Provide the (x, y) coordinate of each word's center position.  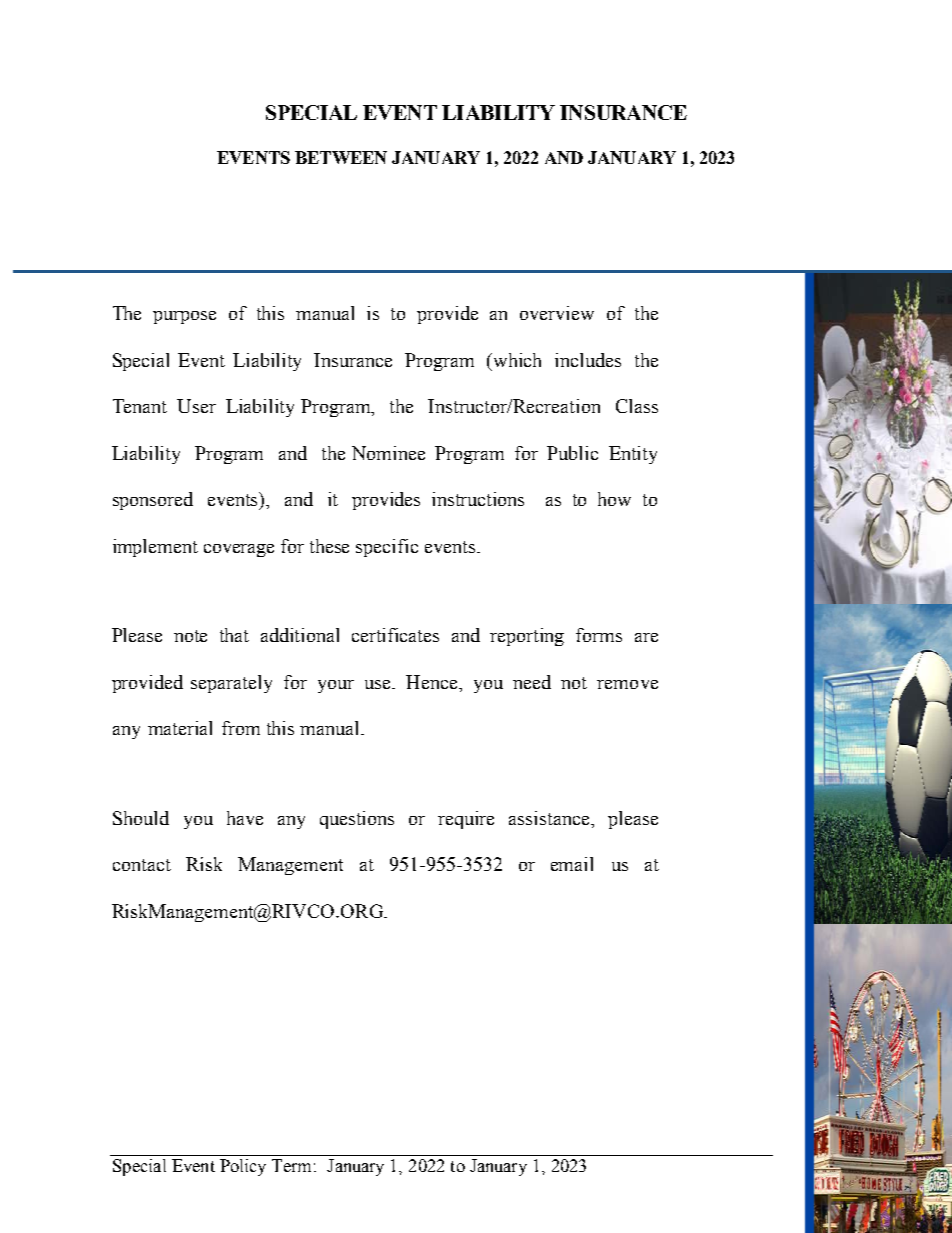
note (190, 636)
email (572, 864)
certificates (395, 635)
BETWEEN (341, 157)
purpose (184, 317)
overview (557, 313)
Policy (243, 1167)
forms (599, 635)
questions (357, 820)
